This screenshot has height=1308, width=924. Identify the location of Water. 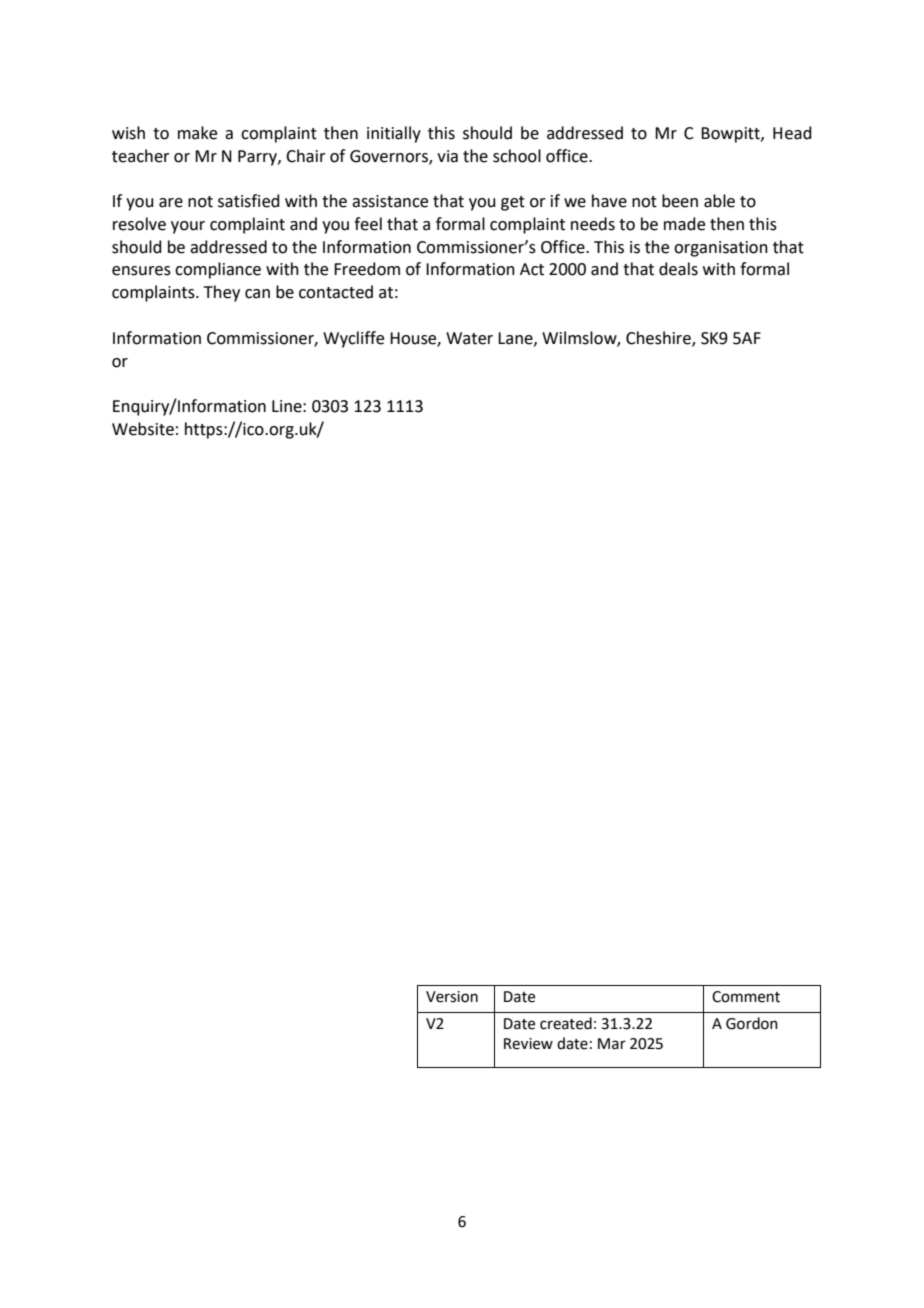
(469, 338).
